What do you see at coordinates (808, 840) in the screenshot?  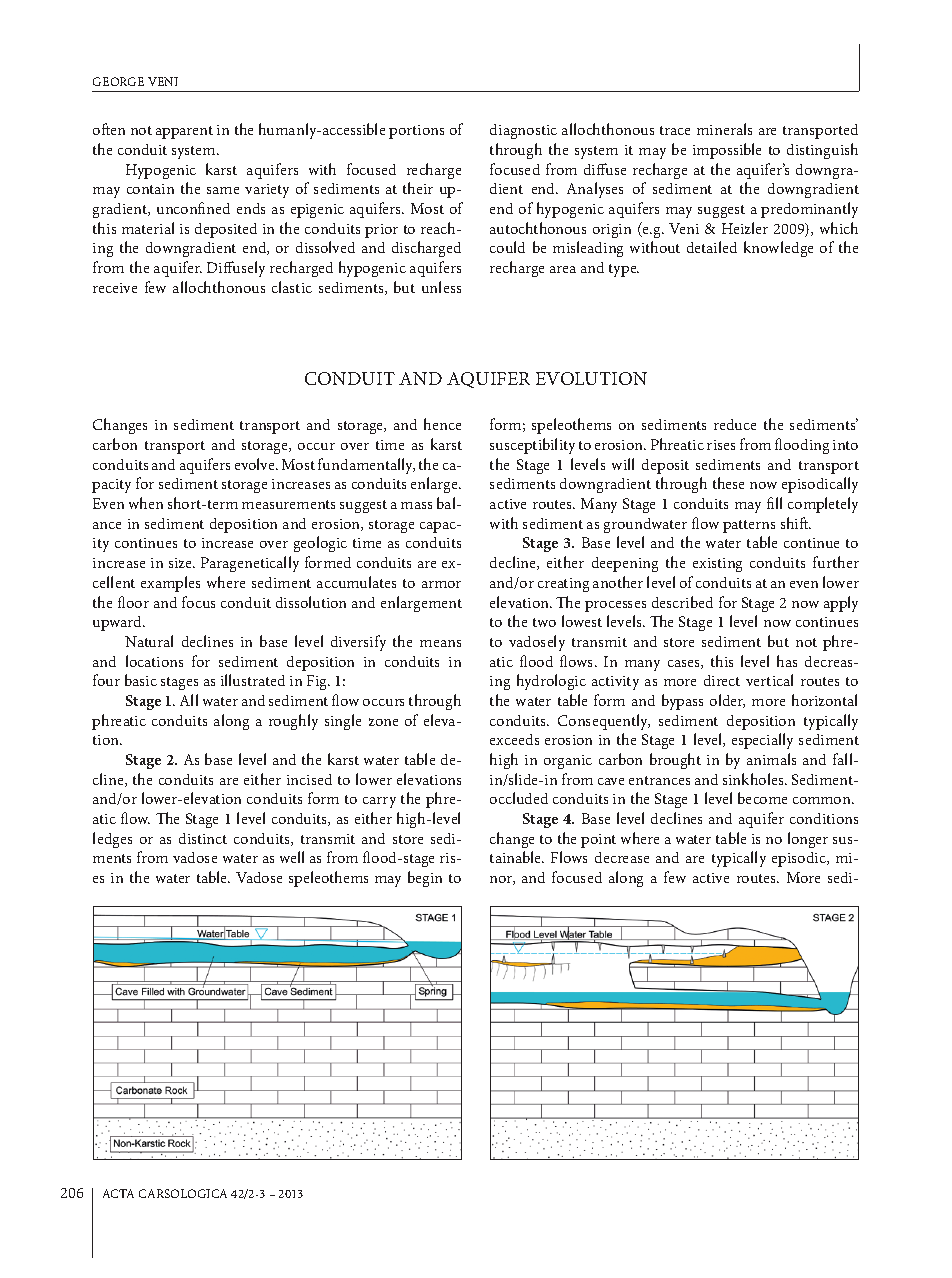 I see `longer` at bounding box center [808, 840].
